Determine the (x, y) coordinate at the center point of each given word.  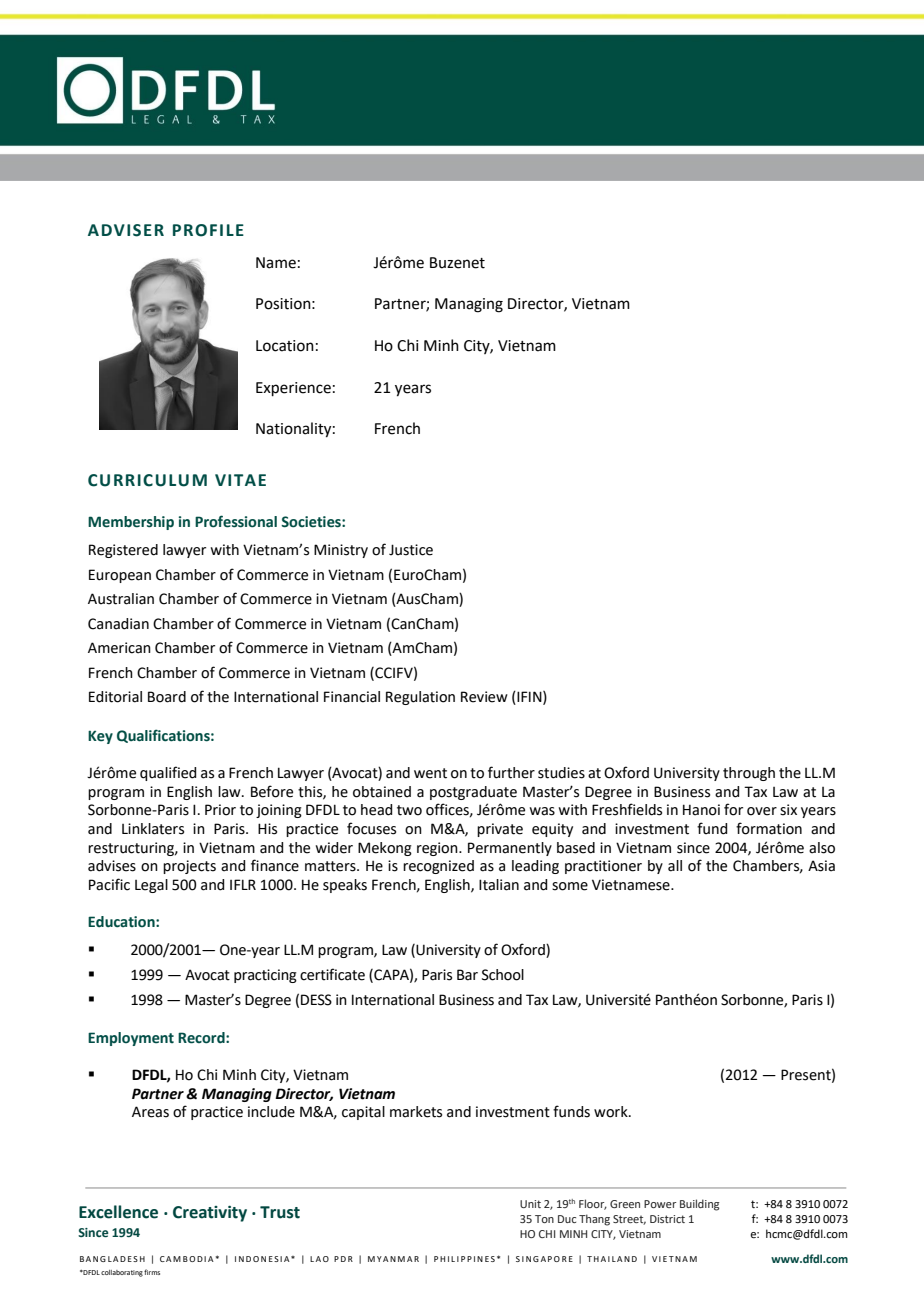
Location (285, 346)
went (430, 773)
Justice (411, 550)
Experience (293, 389)
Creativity (210, 1214)
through (749, 774)
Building (699, 1205)
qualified (168, 773)
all (675, 866)
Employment (131, 1039)
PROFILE (208, 230)
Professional (236, 521)
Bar (467, 975)
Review (484, 697)
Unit (530, 1204)
